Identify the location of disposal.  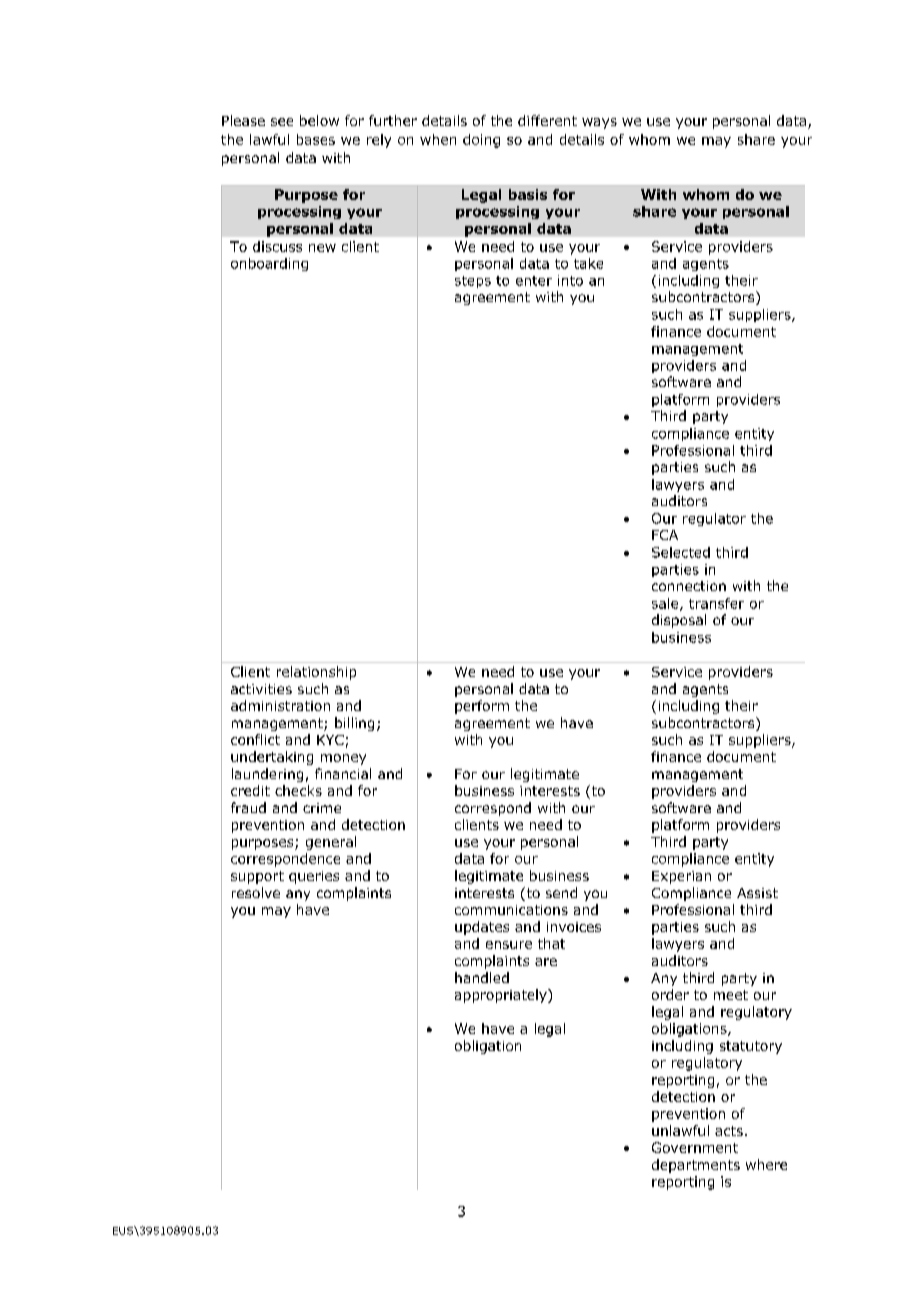
(679, 621).
